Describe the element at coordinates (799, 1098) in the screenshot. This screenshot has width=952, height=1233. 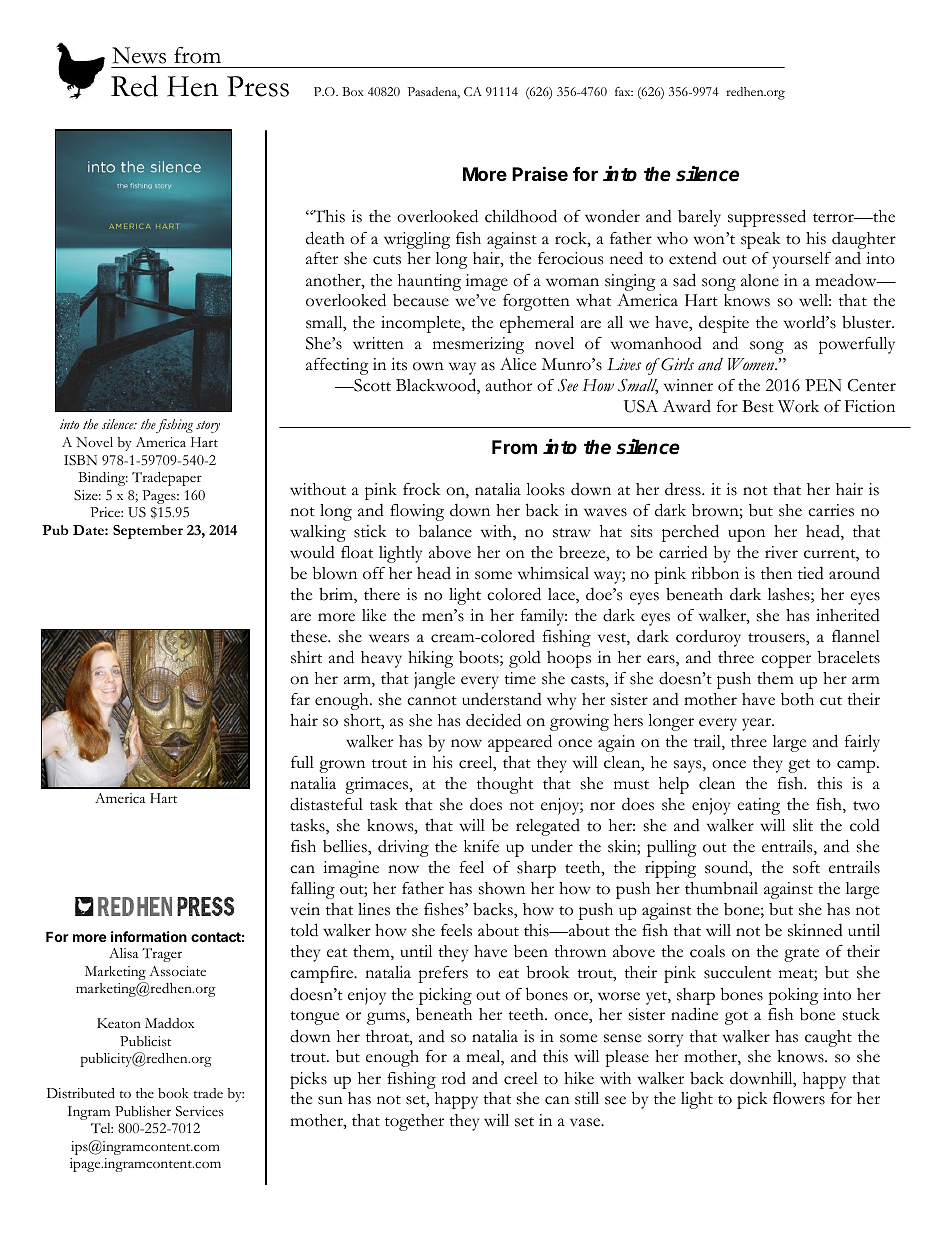
I see `flowers` at that location.
